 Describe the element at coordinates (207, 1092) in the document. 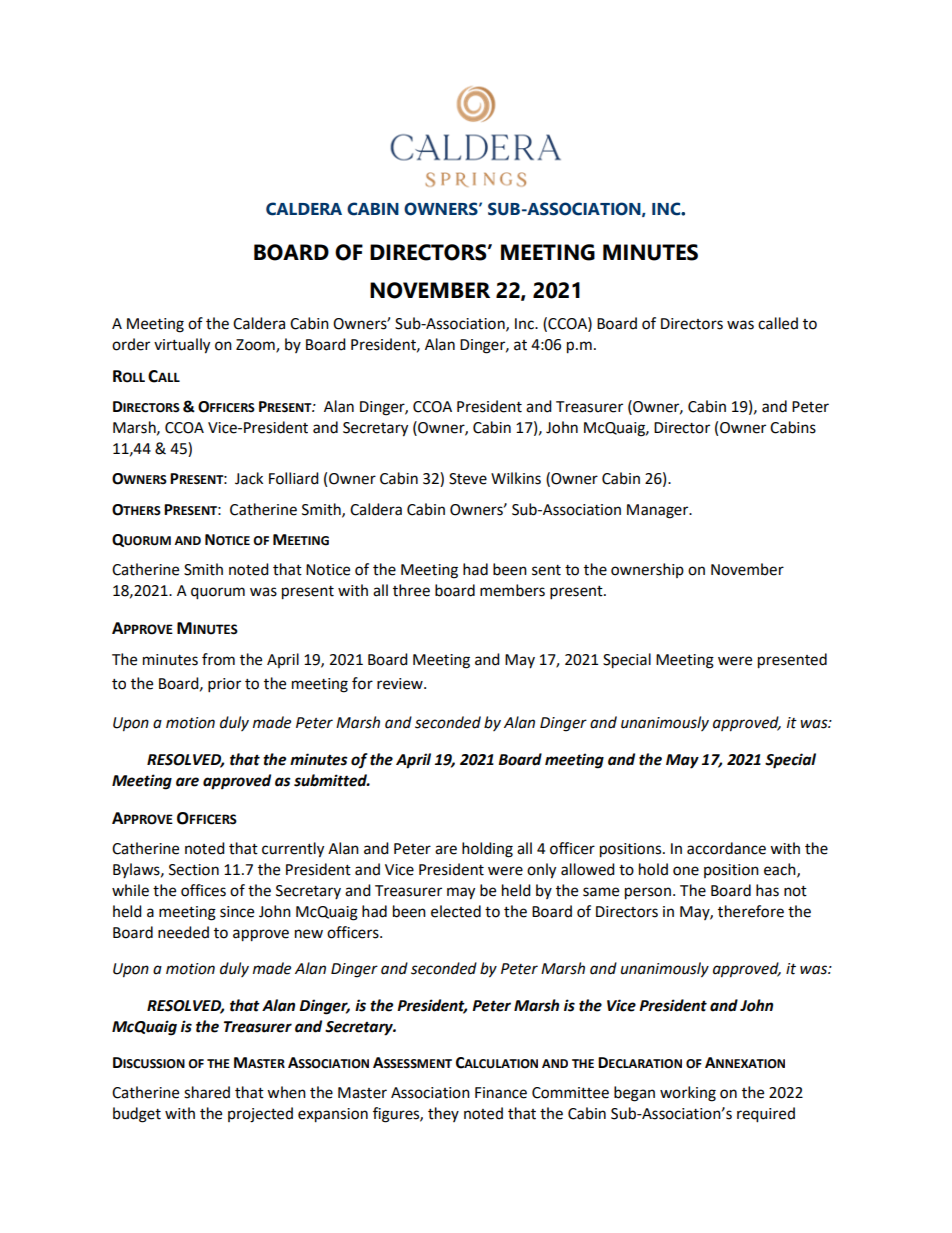

I see `shared` at that location.
